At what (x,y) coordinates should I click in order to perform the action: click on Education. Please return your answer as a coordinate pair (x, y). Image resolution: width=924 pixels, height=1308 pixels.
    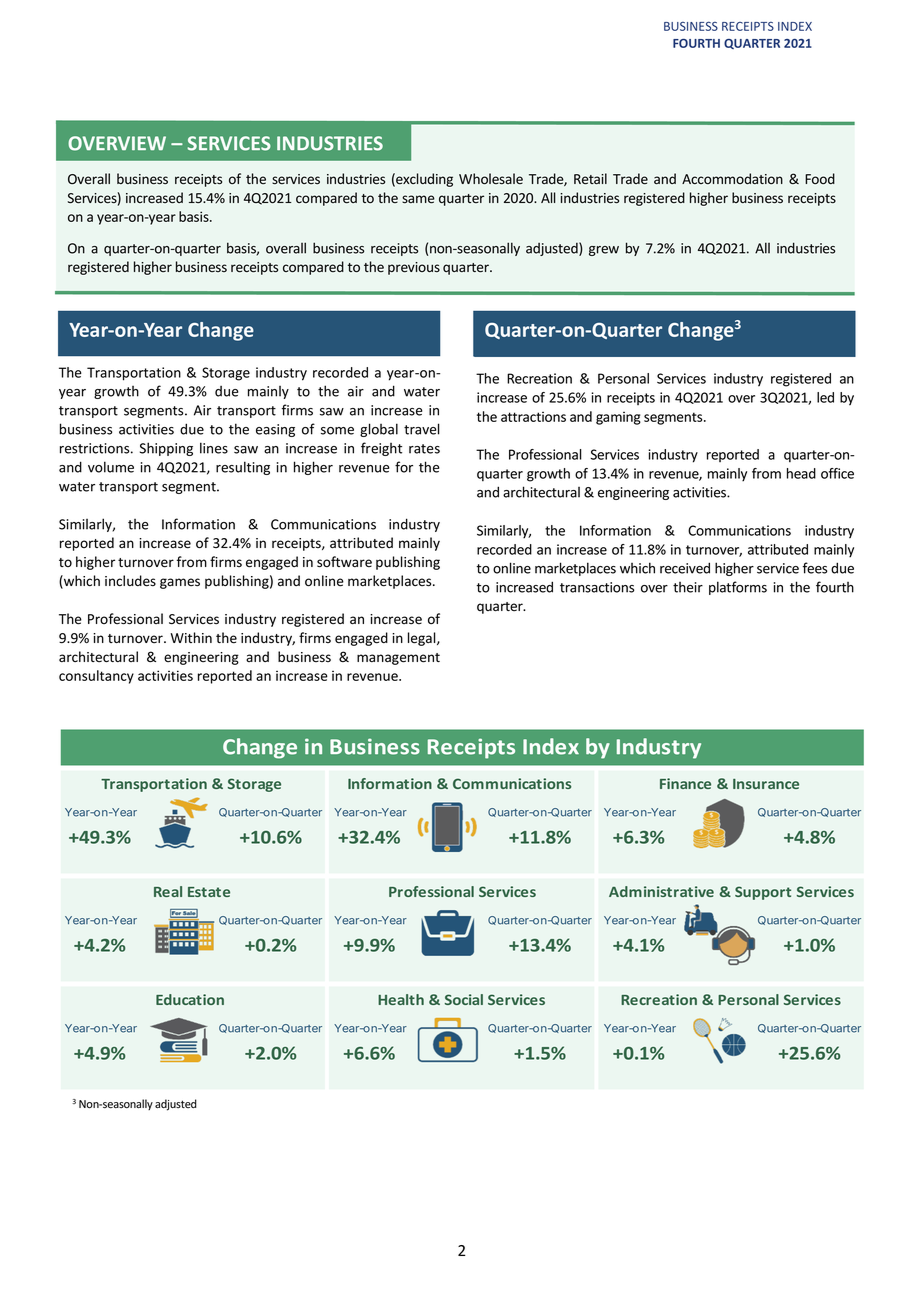
    Looking at the image, I should click on (190, 999).
